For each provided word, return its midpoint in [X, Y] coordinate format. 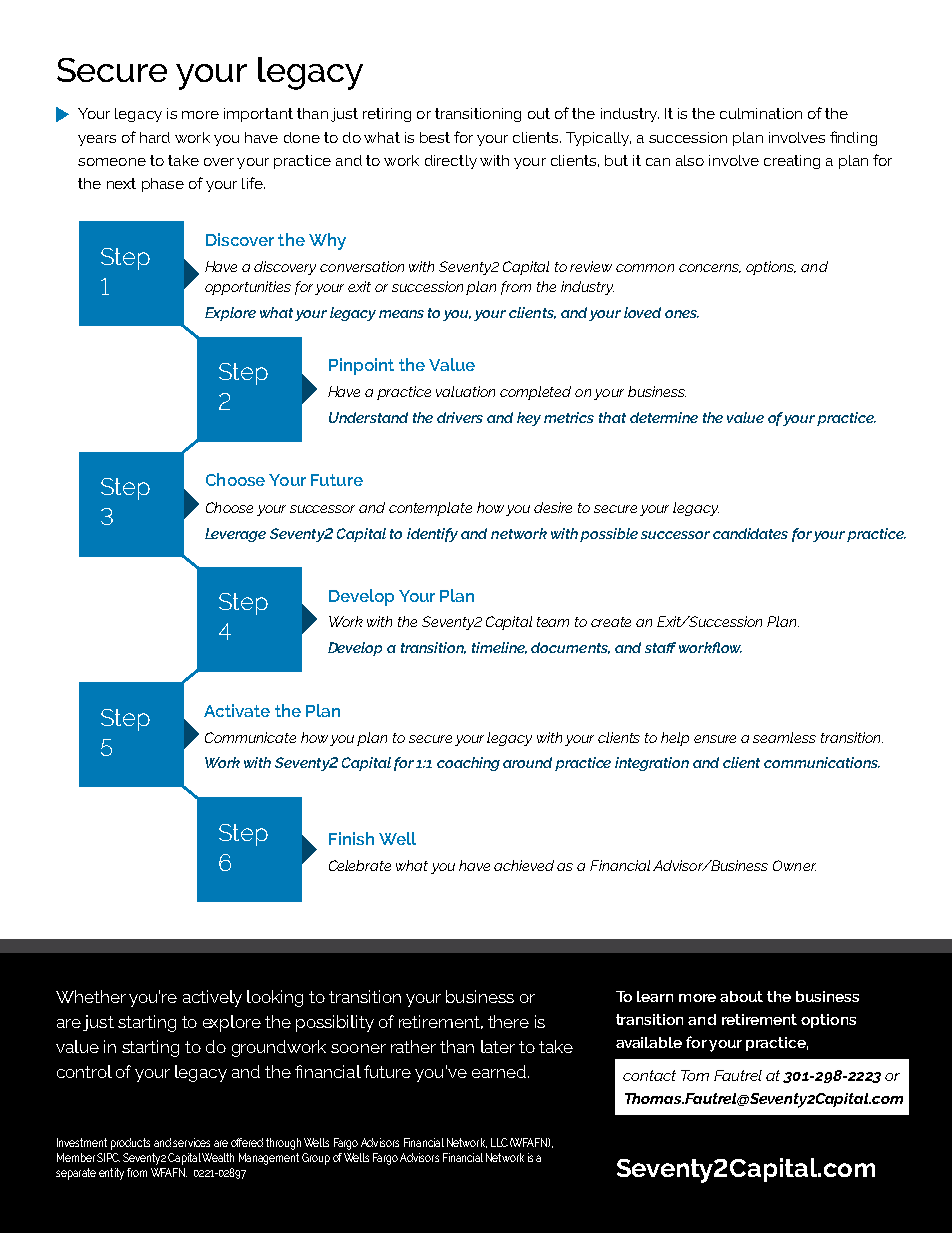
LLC [499, 1142]
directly [451, 162]
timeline [499, 648]
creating [792, 162]
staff [660, 647]
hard [155, 137]
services [191, 1142]
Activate [237, 710]
